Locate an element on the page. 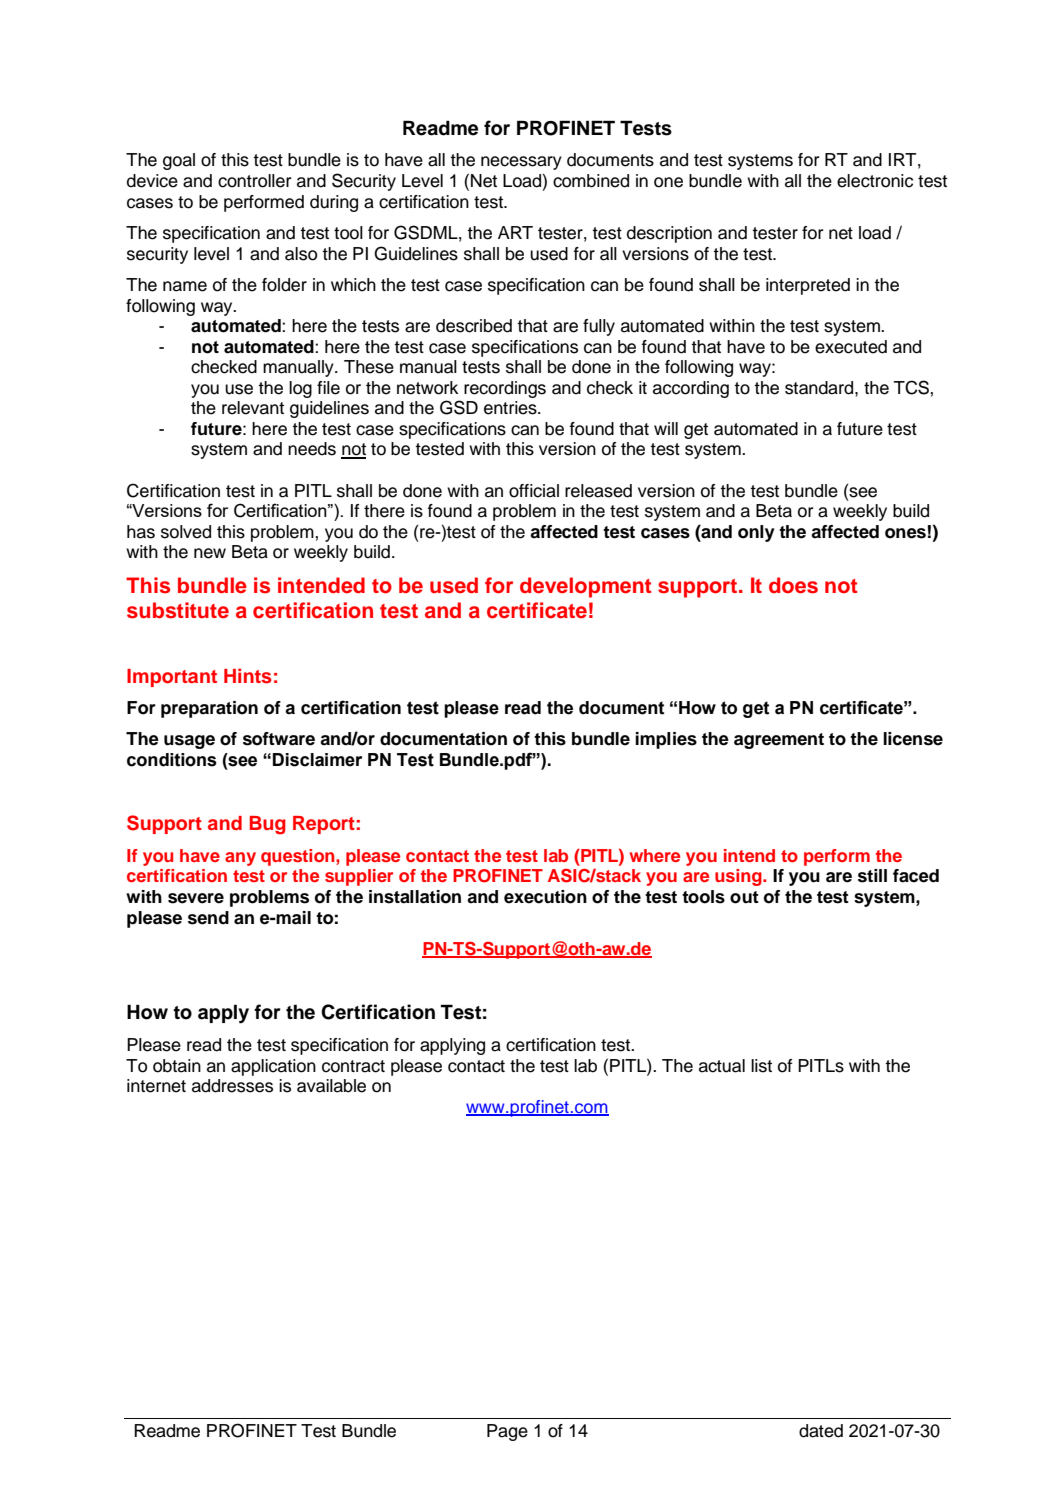  electronic is located at coordinates (875, 181).
